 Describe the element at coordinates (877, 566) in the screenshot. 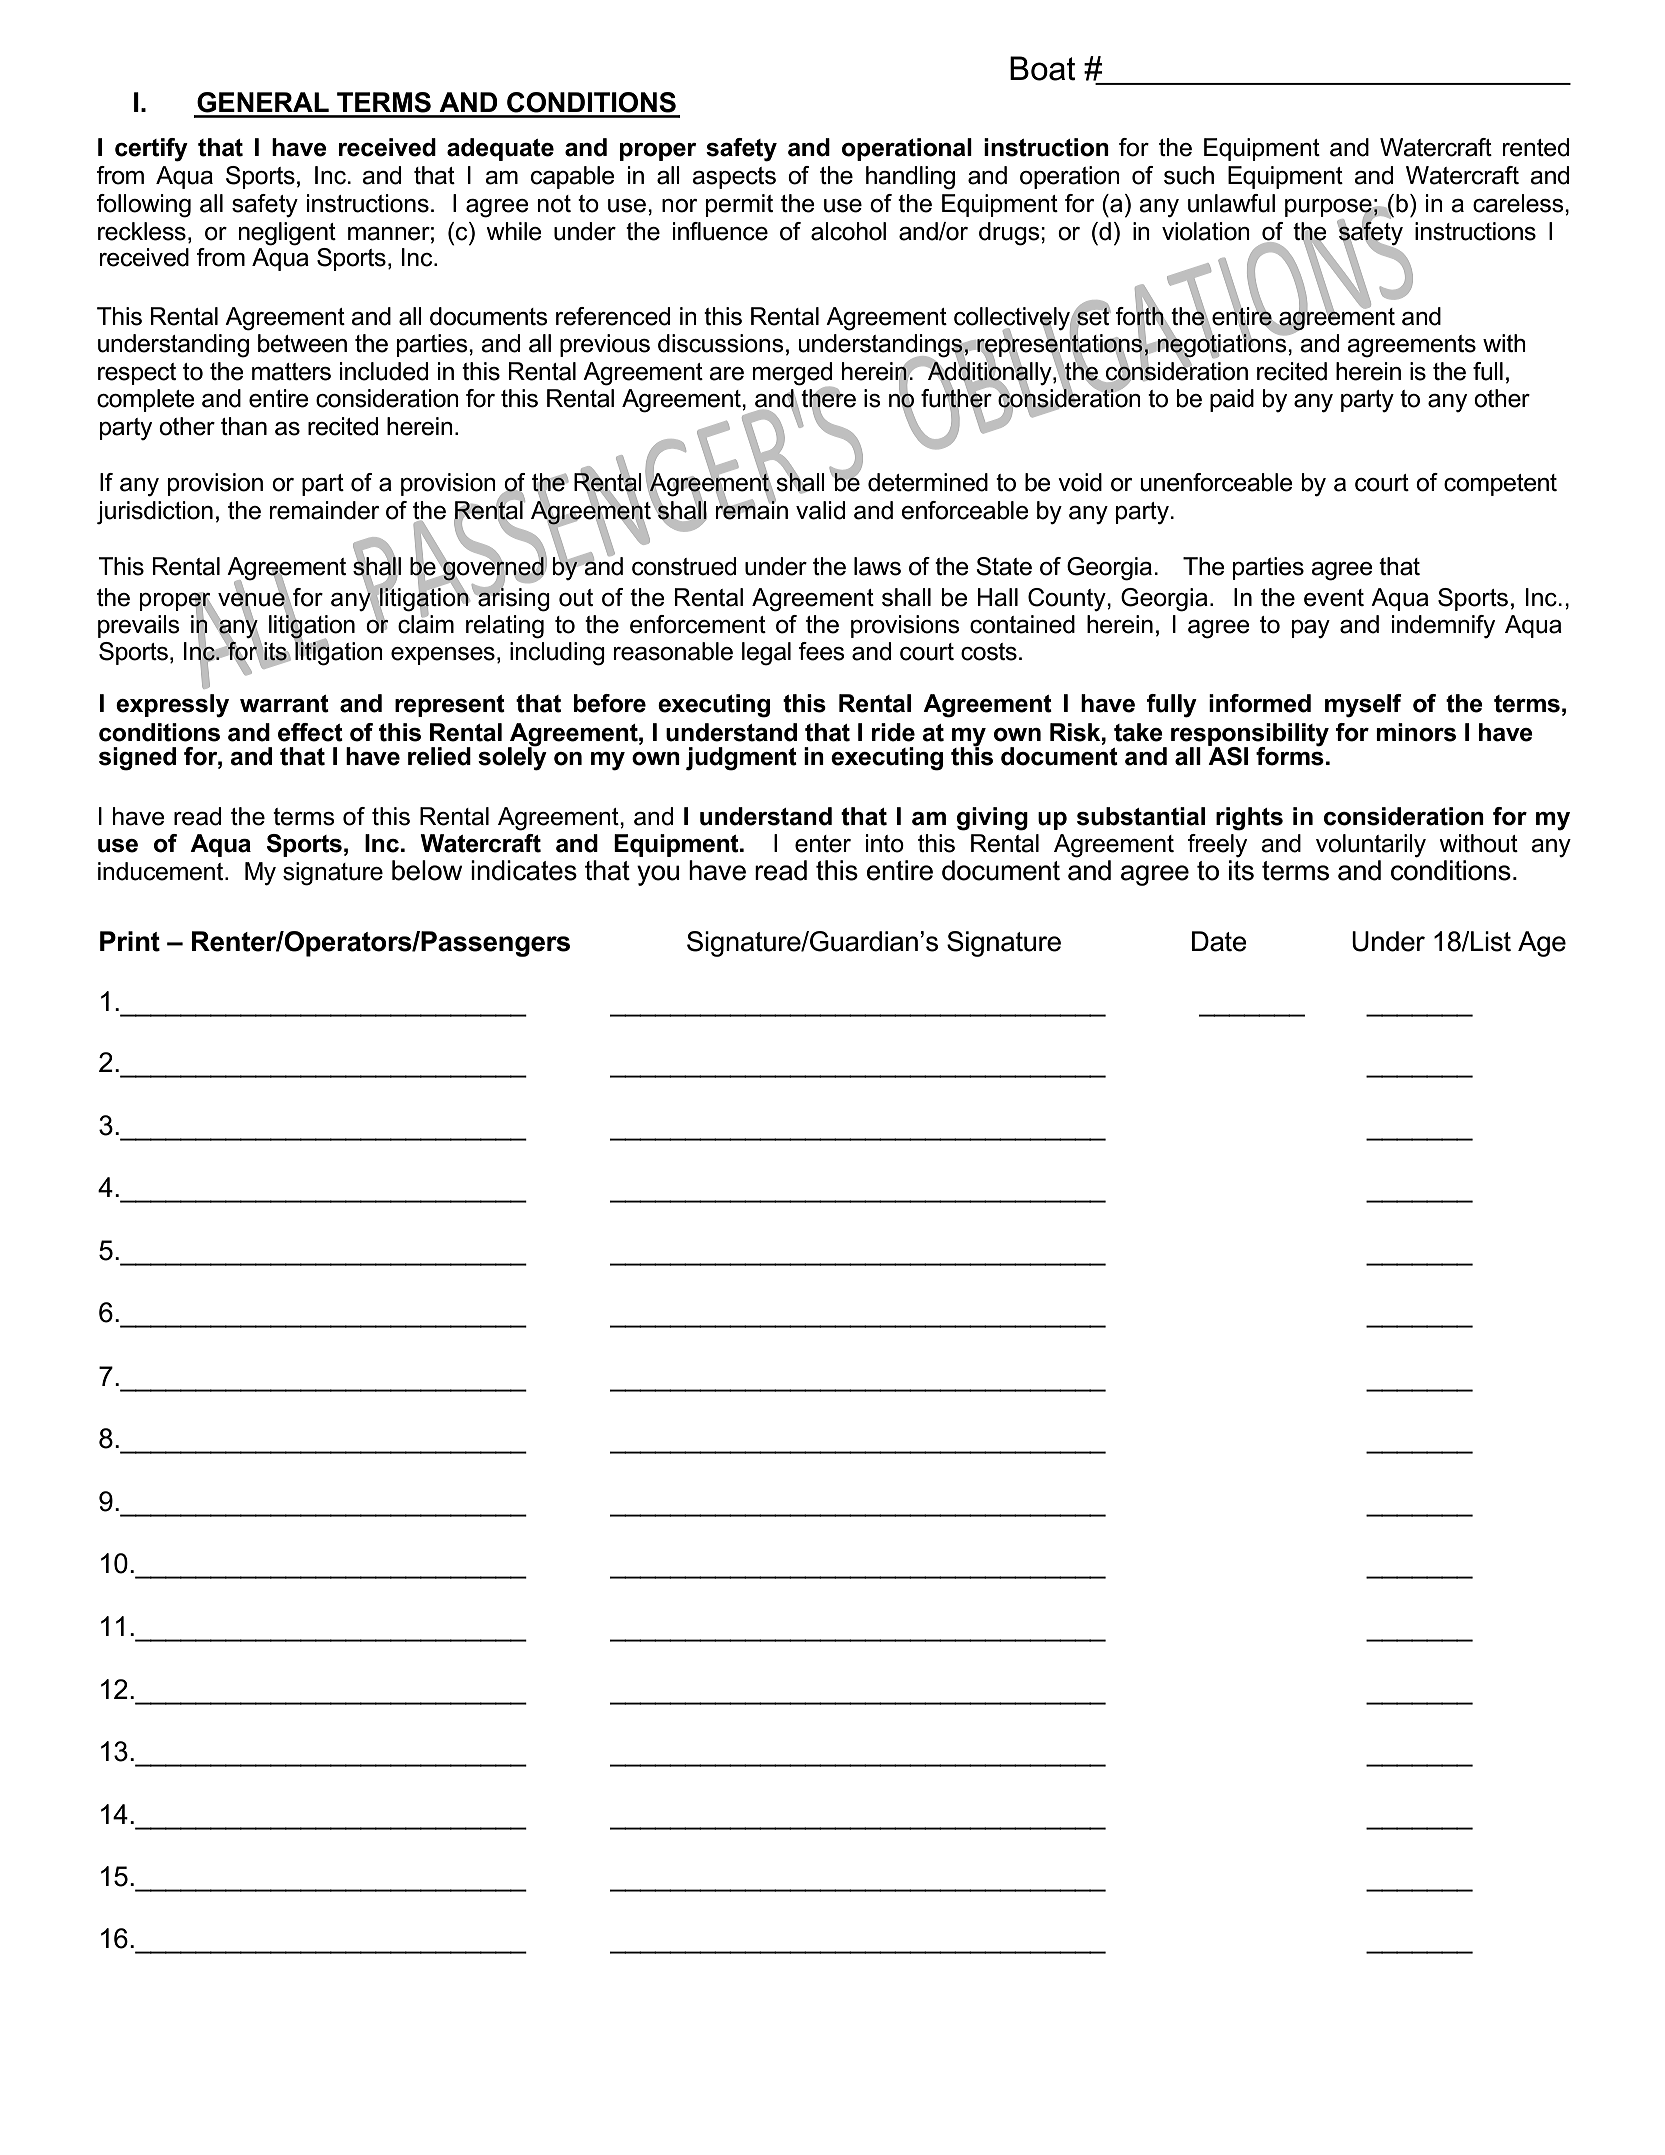

I see `laws` at that location.
